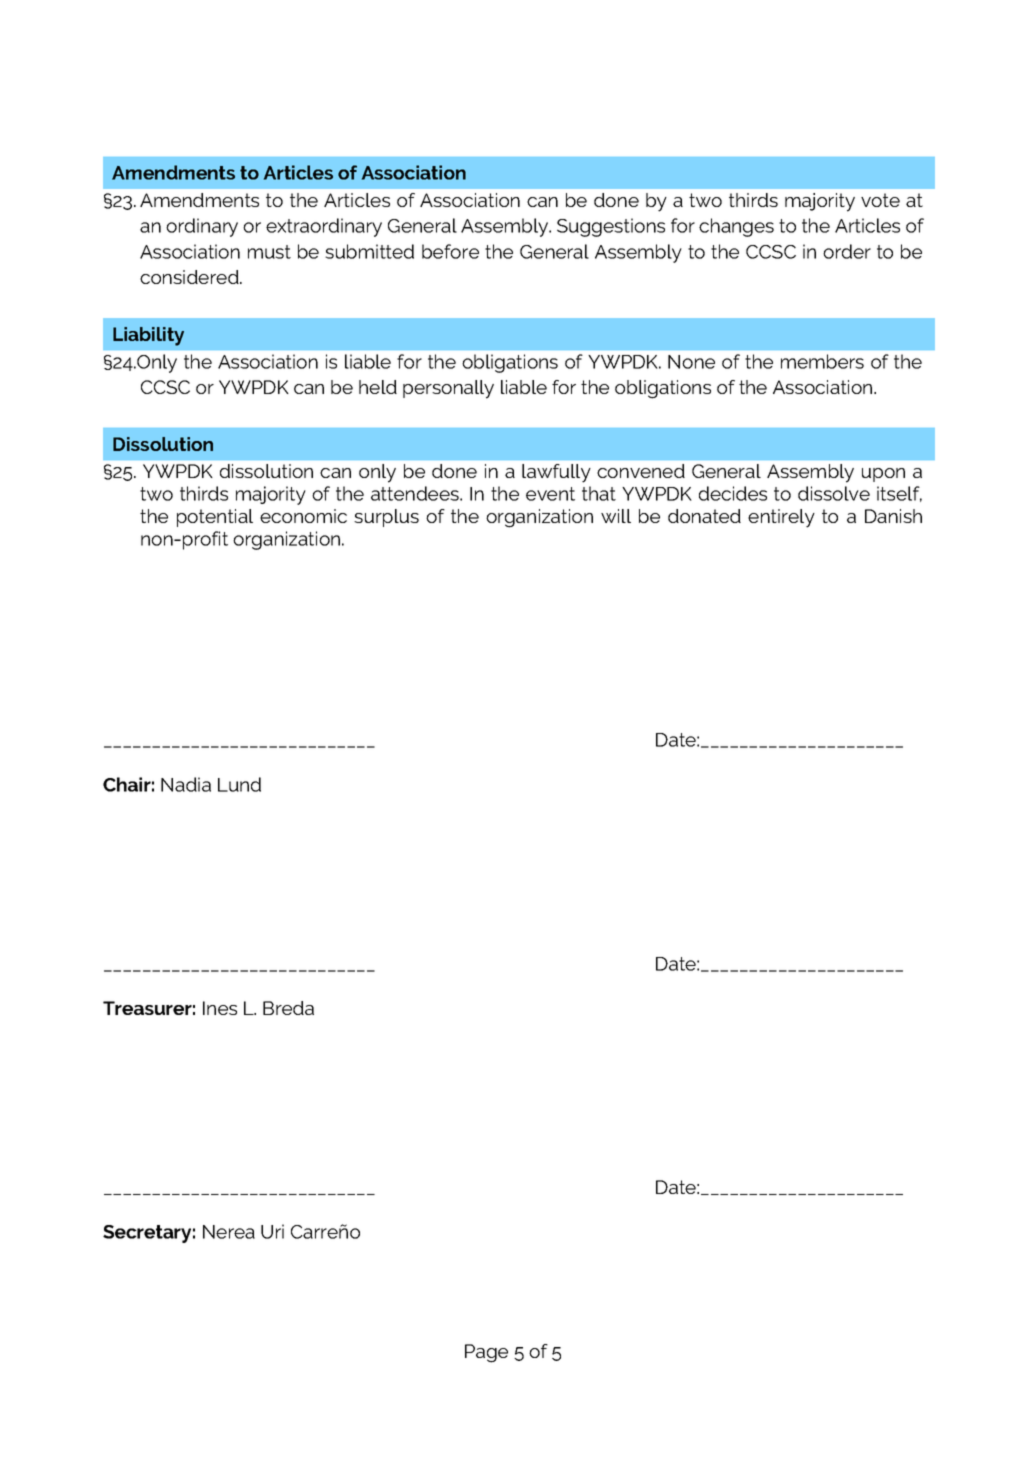 This screenshot has height=1458, width=1031. Describe the element at coordinates (847, 251) in the screenshot. I see `order` at that location.
